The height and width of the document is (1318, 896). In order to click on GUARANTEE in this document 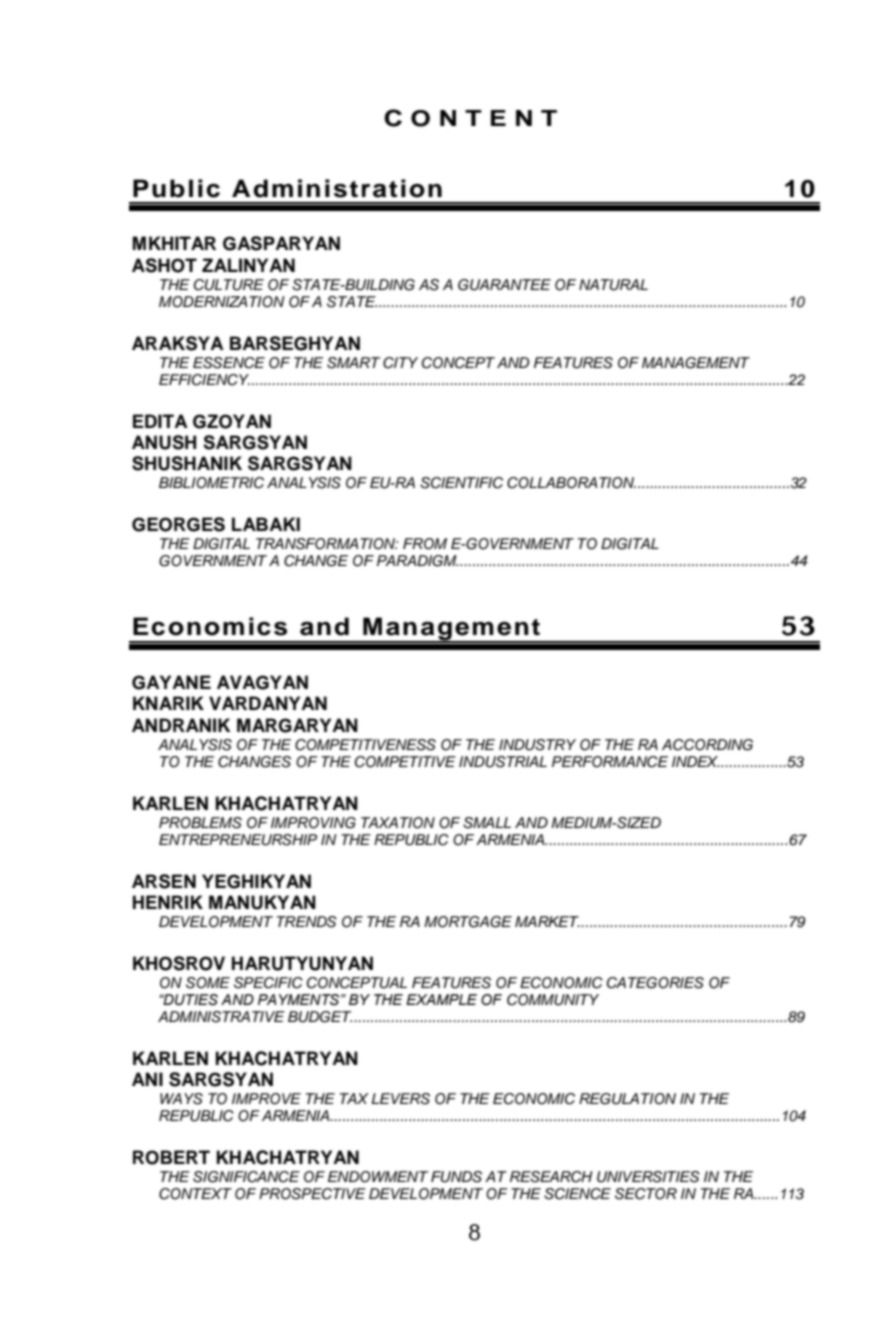, I will do `click(504, 285)`.
